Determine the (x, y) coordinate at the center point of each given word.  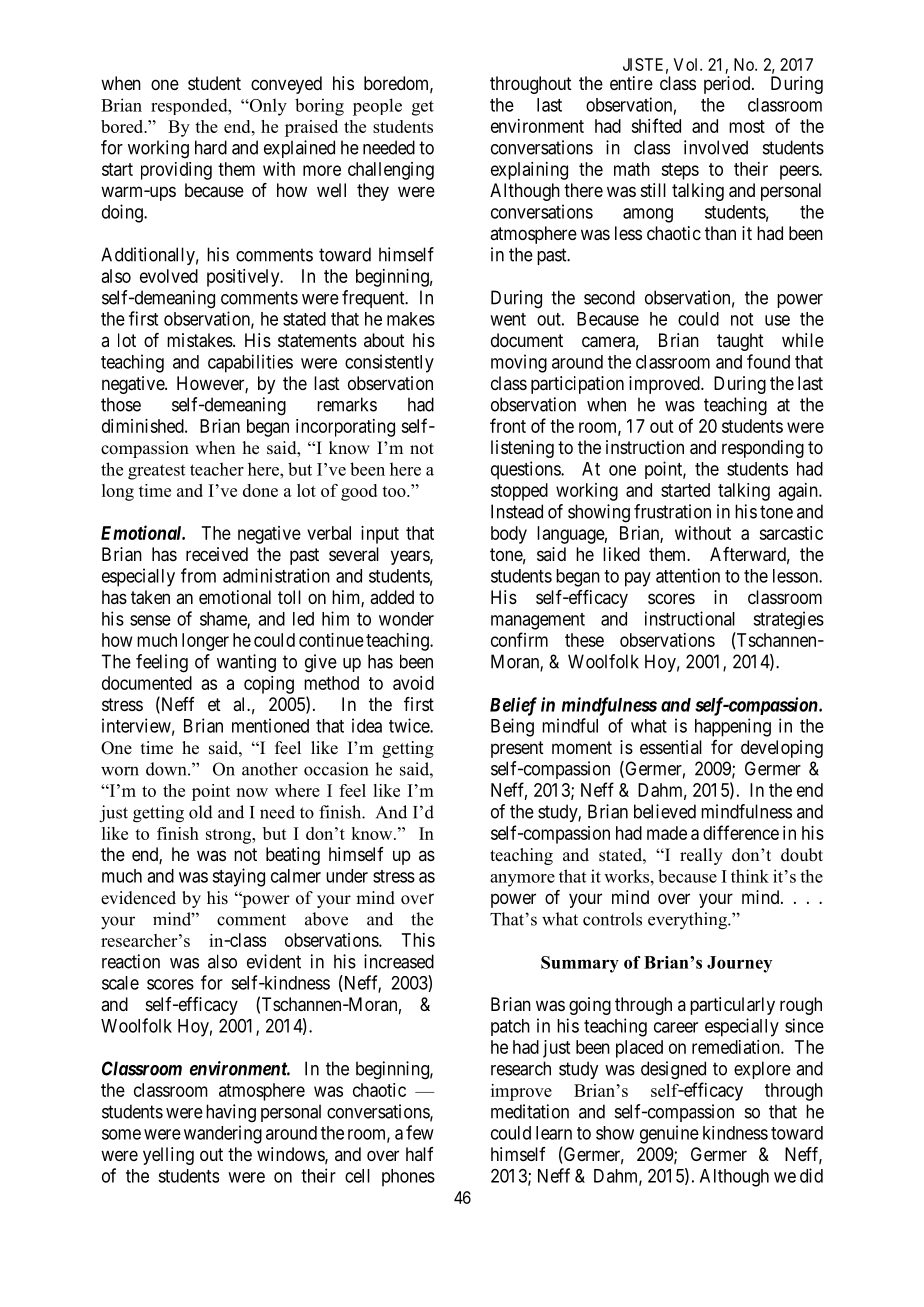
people (377, 107)
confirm (519, 639)
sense (150, 620)
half (420, 1154)
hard (211, 147)
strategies (788, 620)
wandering (223, 1134)
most (747, 126)
